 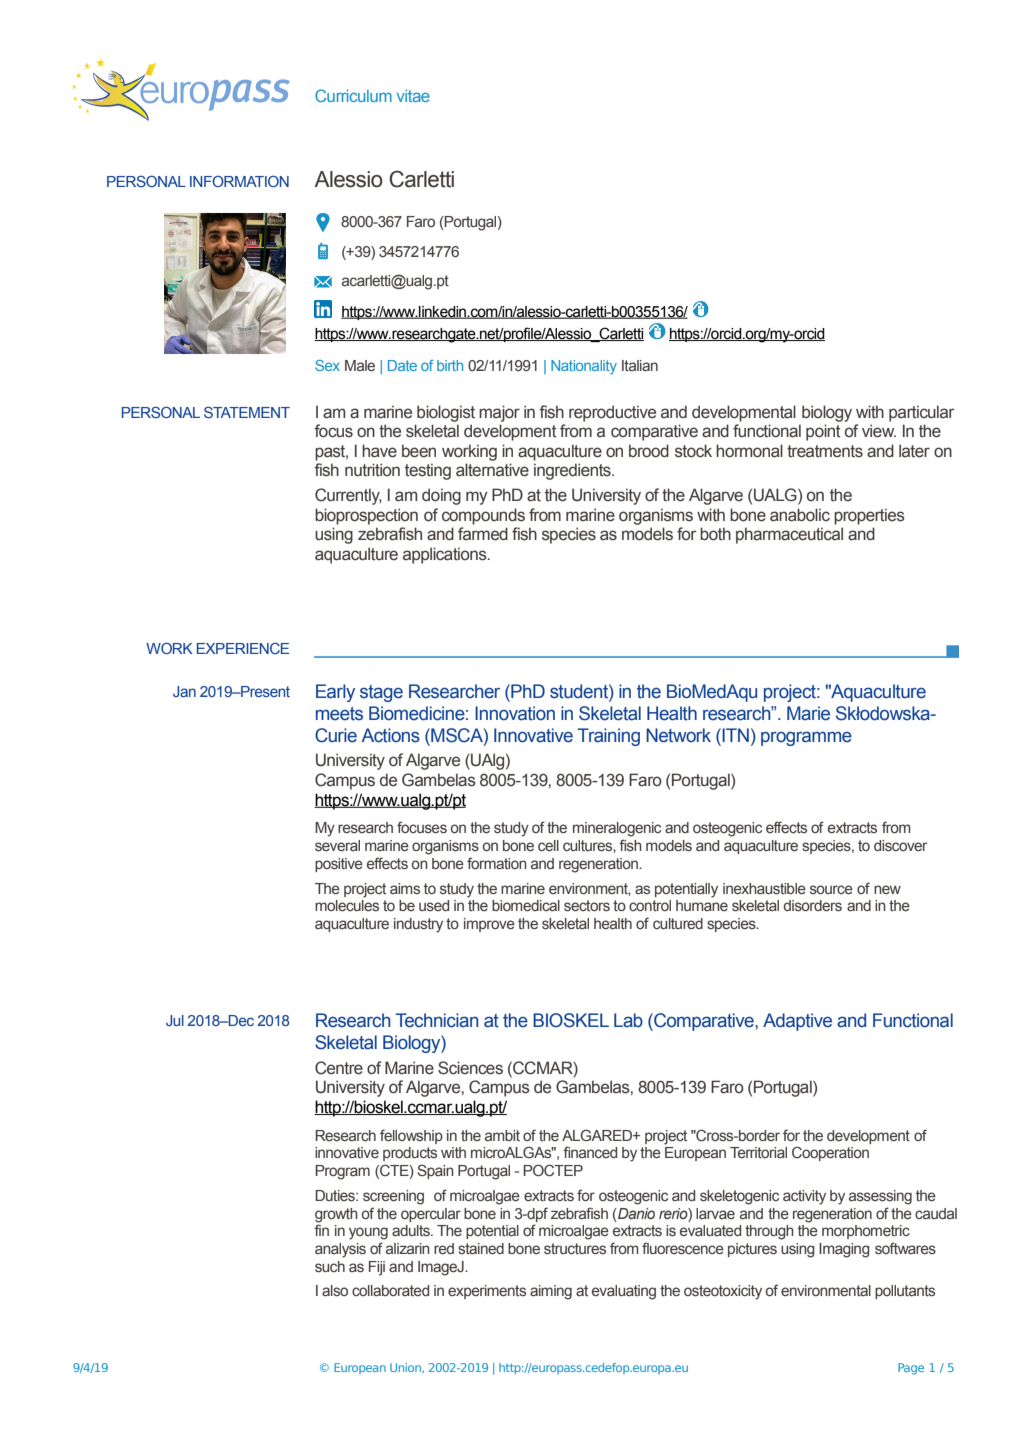 What do you see at coordinates (353, 95) in the image?
I see `Curriculum` at bounding box center [353, 95].
